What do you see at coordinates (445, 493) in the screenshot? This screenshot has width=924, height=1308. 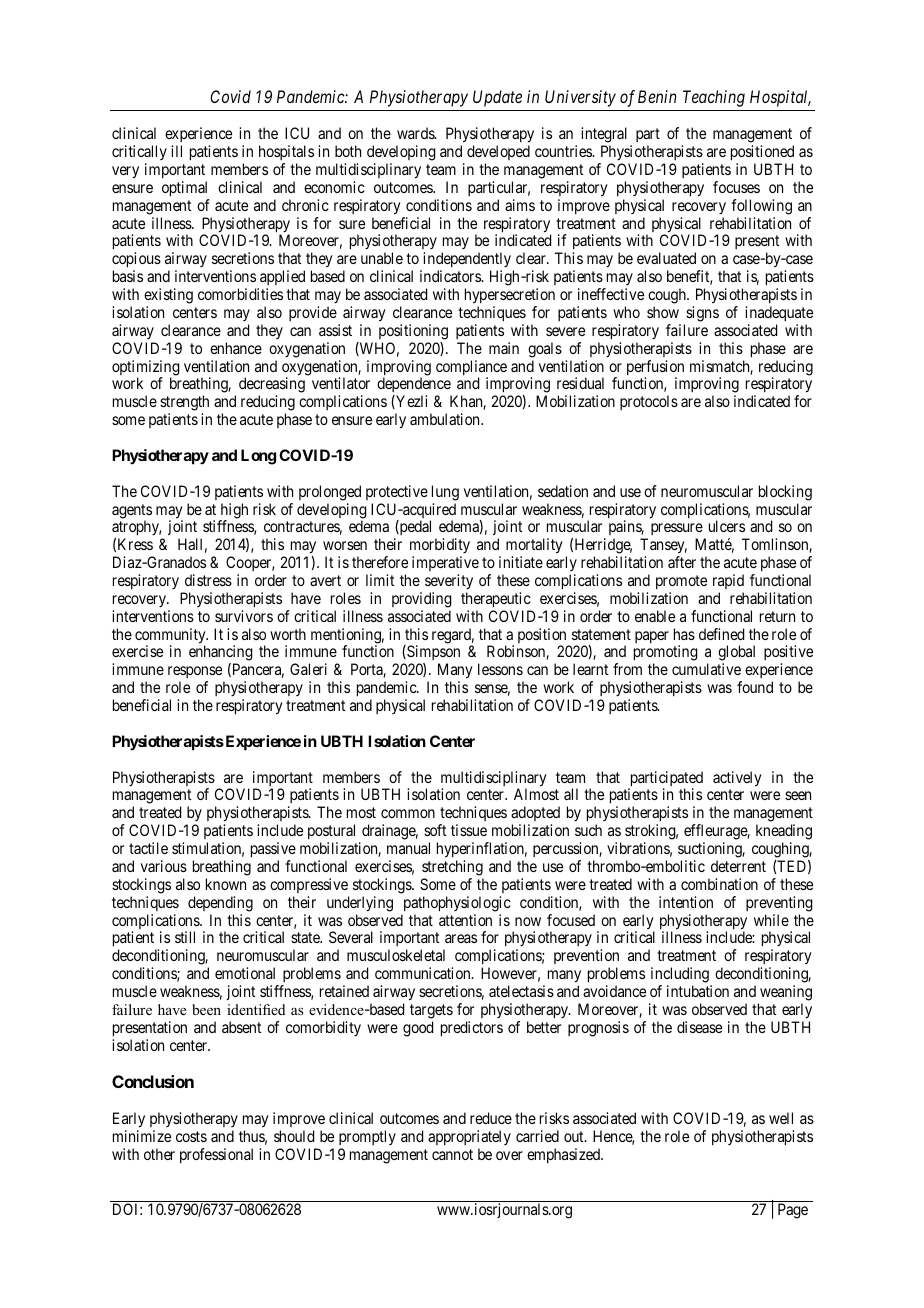 I see `lung` at bounding box center [445, 493].
